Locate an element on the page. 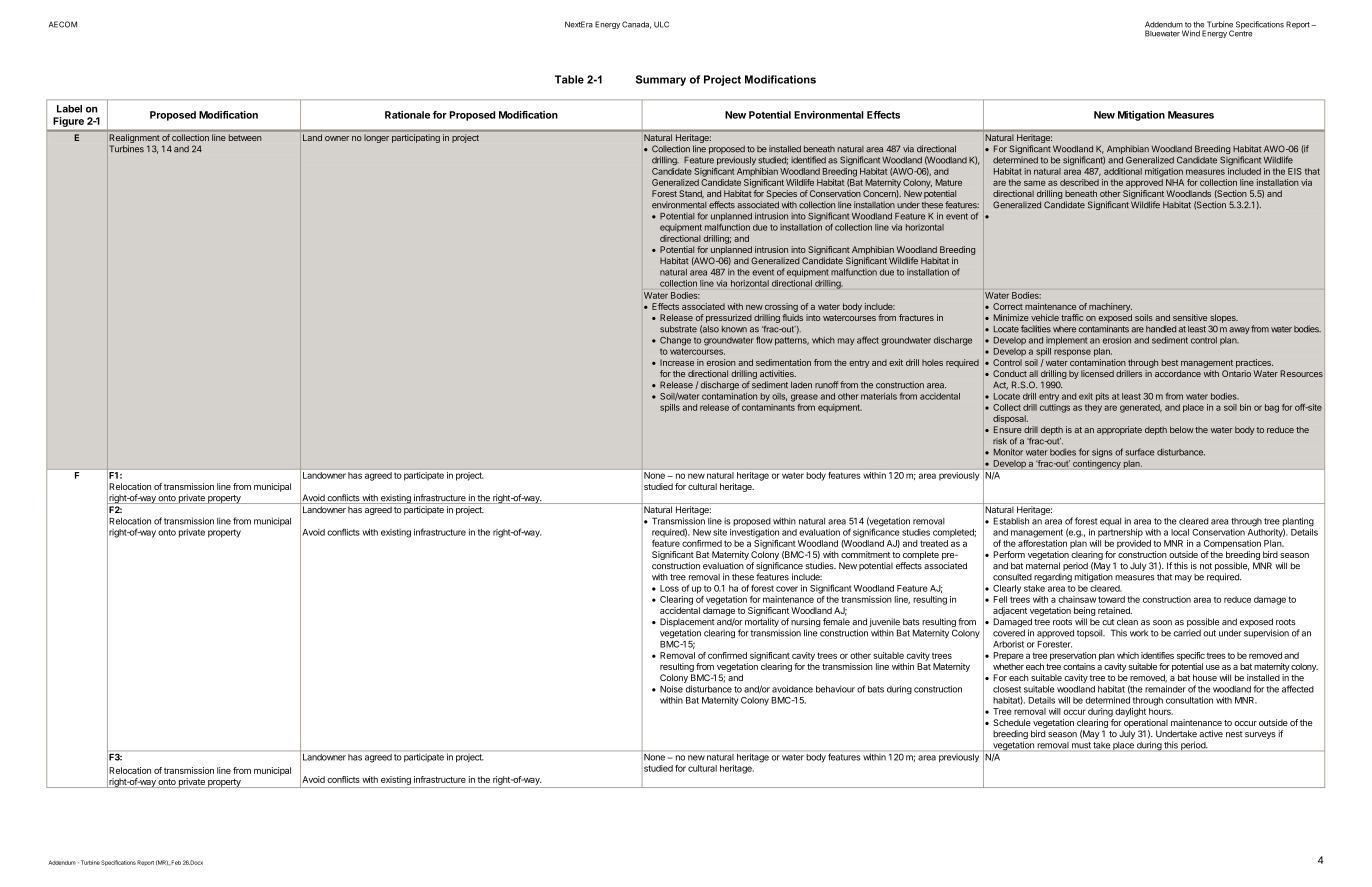  provided is located at coordinates (1134, 544).
